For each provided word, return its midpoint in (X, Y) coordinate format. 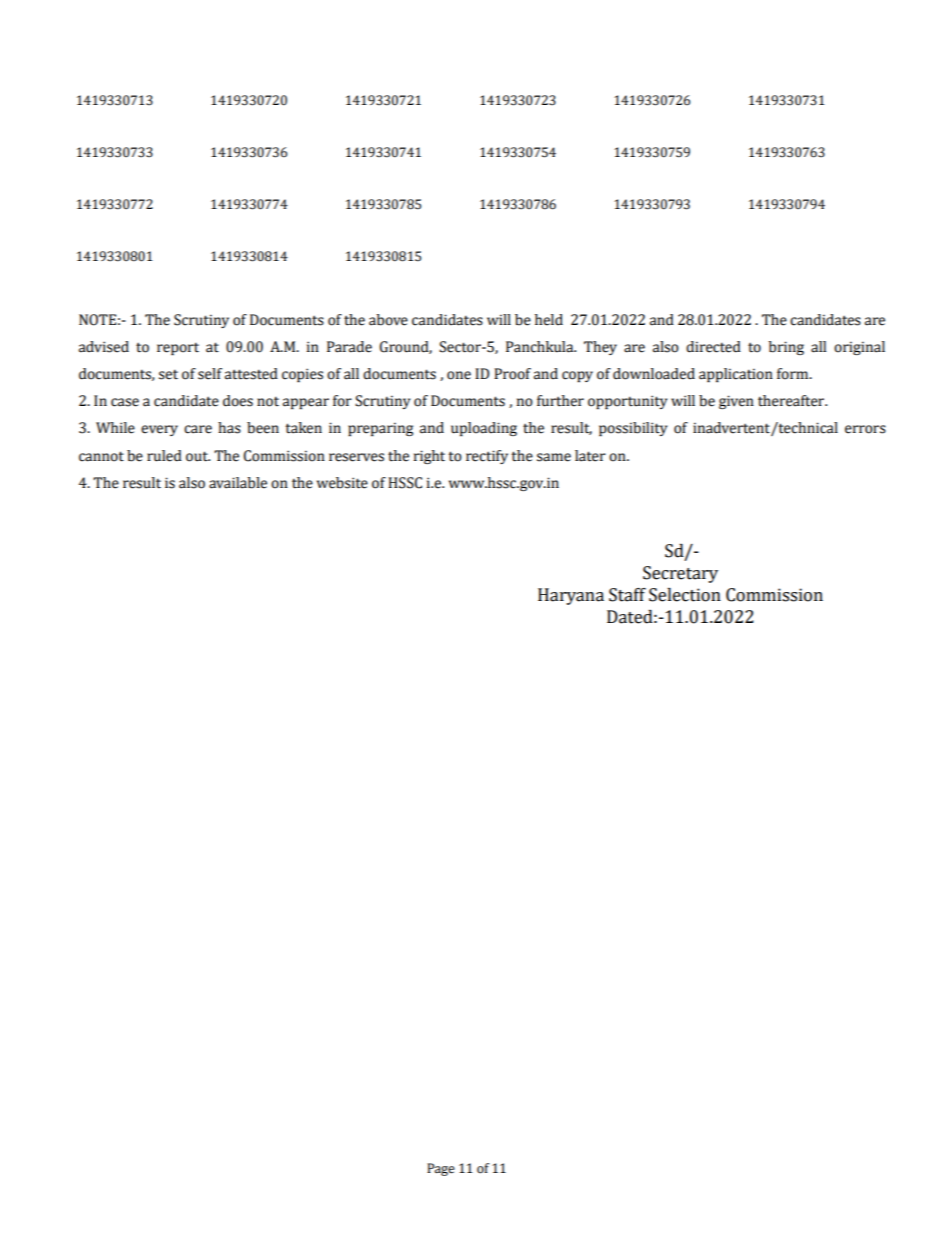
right (429, 457)
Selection (685, 595)
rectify (487, 457)
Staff (627, 595)
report (178, 348)
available (238, 483)
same (554, 457)
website (342, 483)
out (198, 456)
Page (441, 1169)
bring (786, 348)
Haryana (571, 596)
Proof (512, 374)
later (590, 456)
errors (865, 429)
